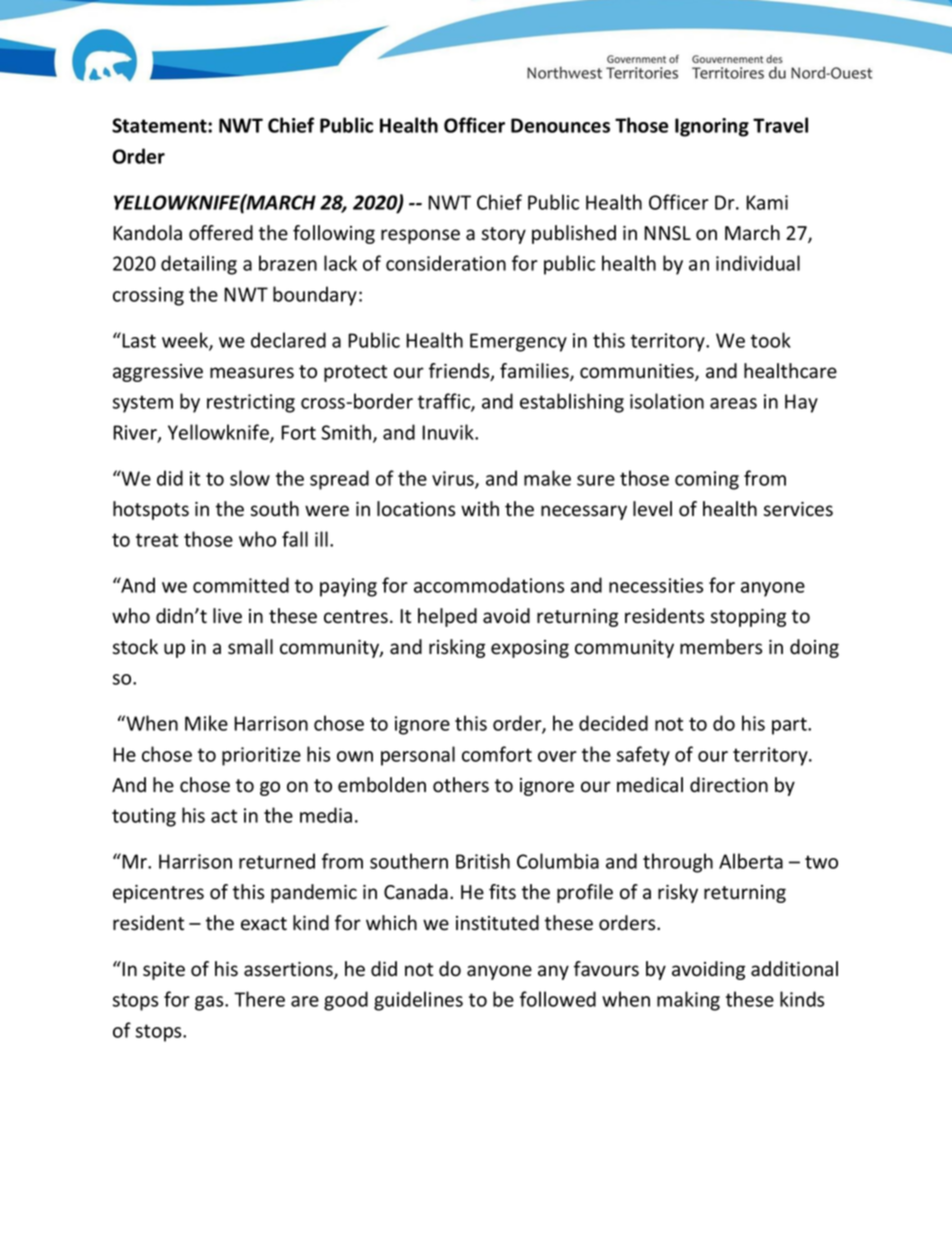 The width and height of the image is (952, 1233). I want to click on Denounces, so click(560, 125).
